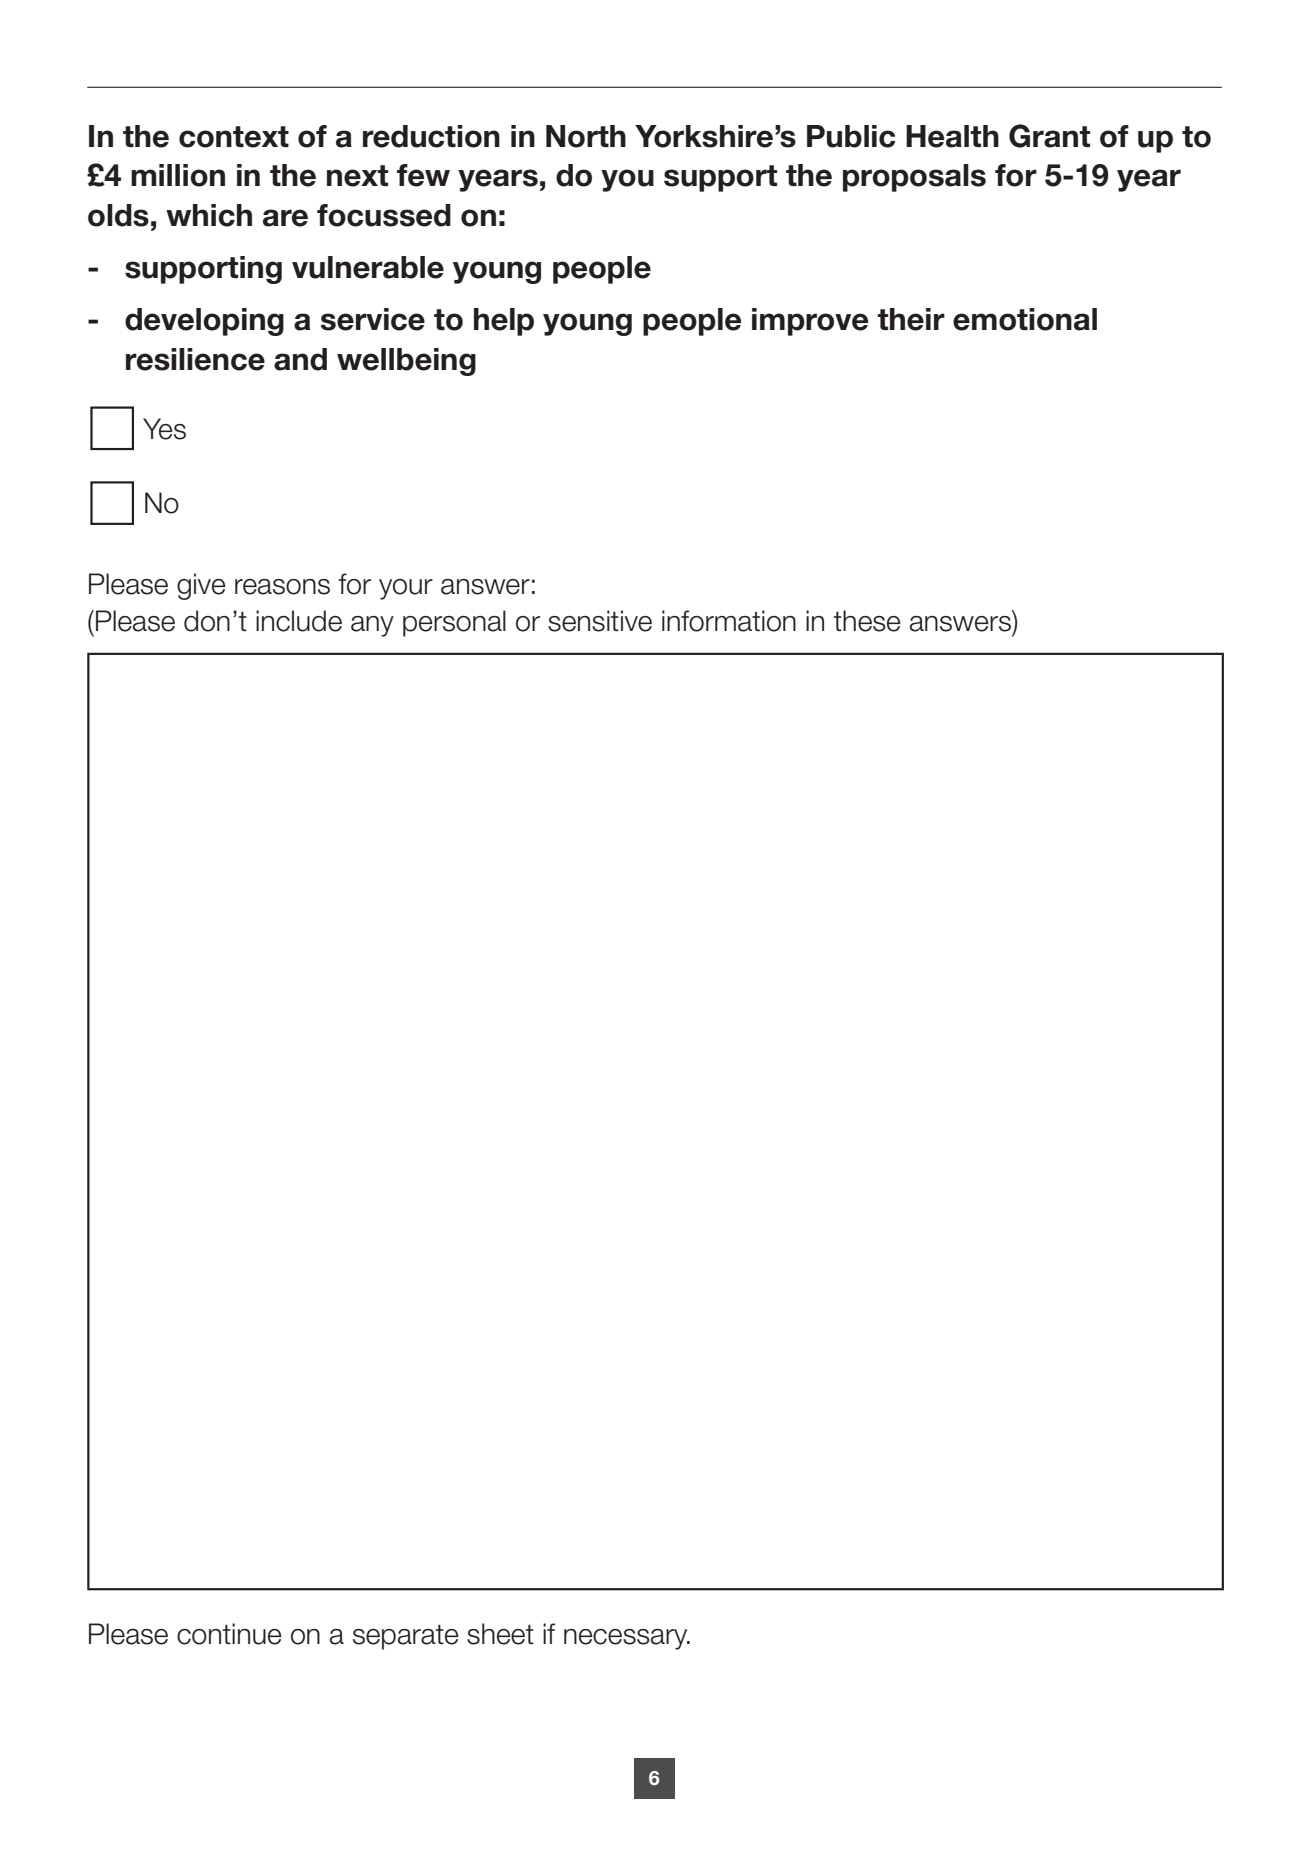 This image has height=1852, width=1309. What do you see at coordinates (229, 1634) in the image?
I see `continue` at bounding box center [229, 1634].
